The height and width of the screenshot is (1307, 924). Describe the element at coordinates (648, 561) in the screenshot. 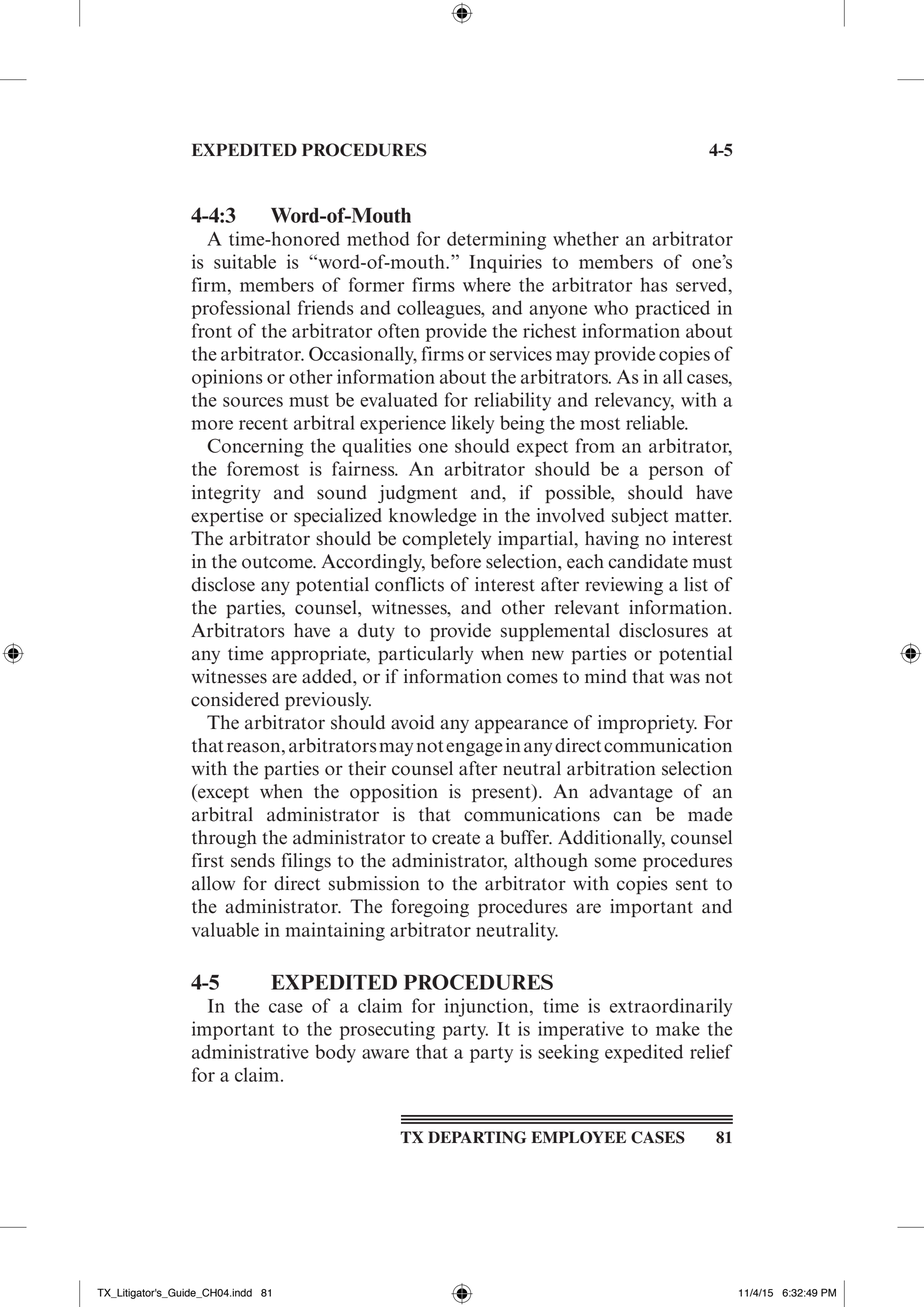

I see `candidate` at that location.
